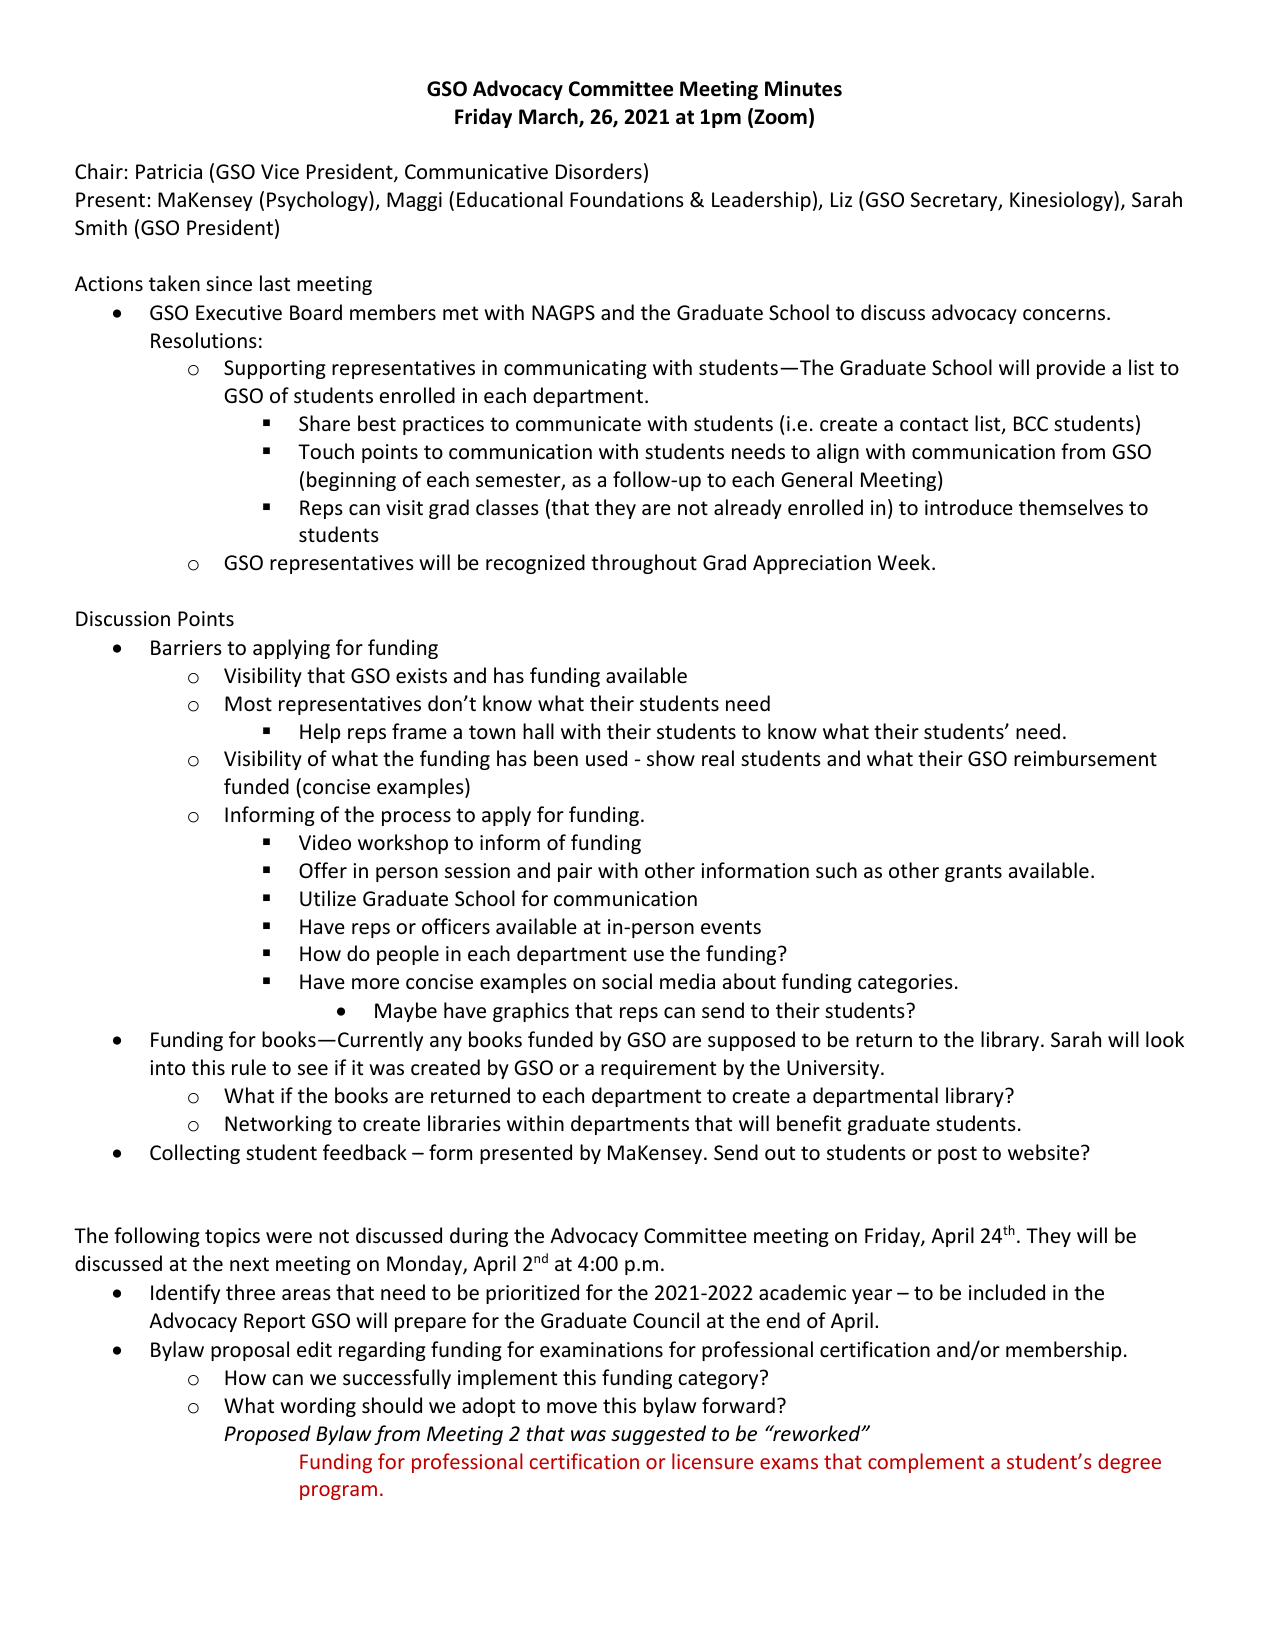 This document has height=1642, width=1269. I want to click on during, so click(479, 1237).
